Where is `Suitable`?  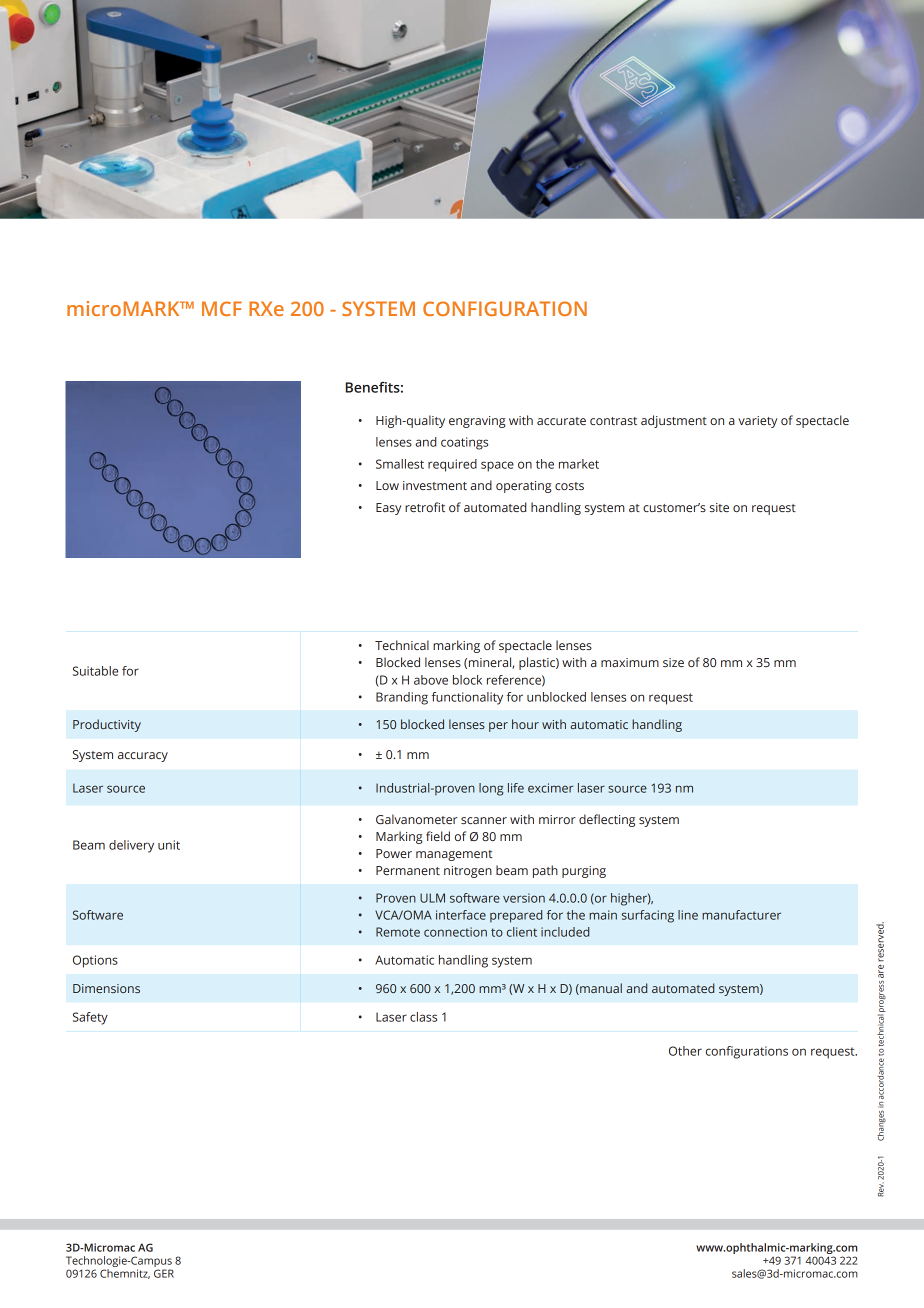
Suitable is located at coordinates (95, 671).
